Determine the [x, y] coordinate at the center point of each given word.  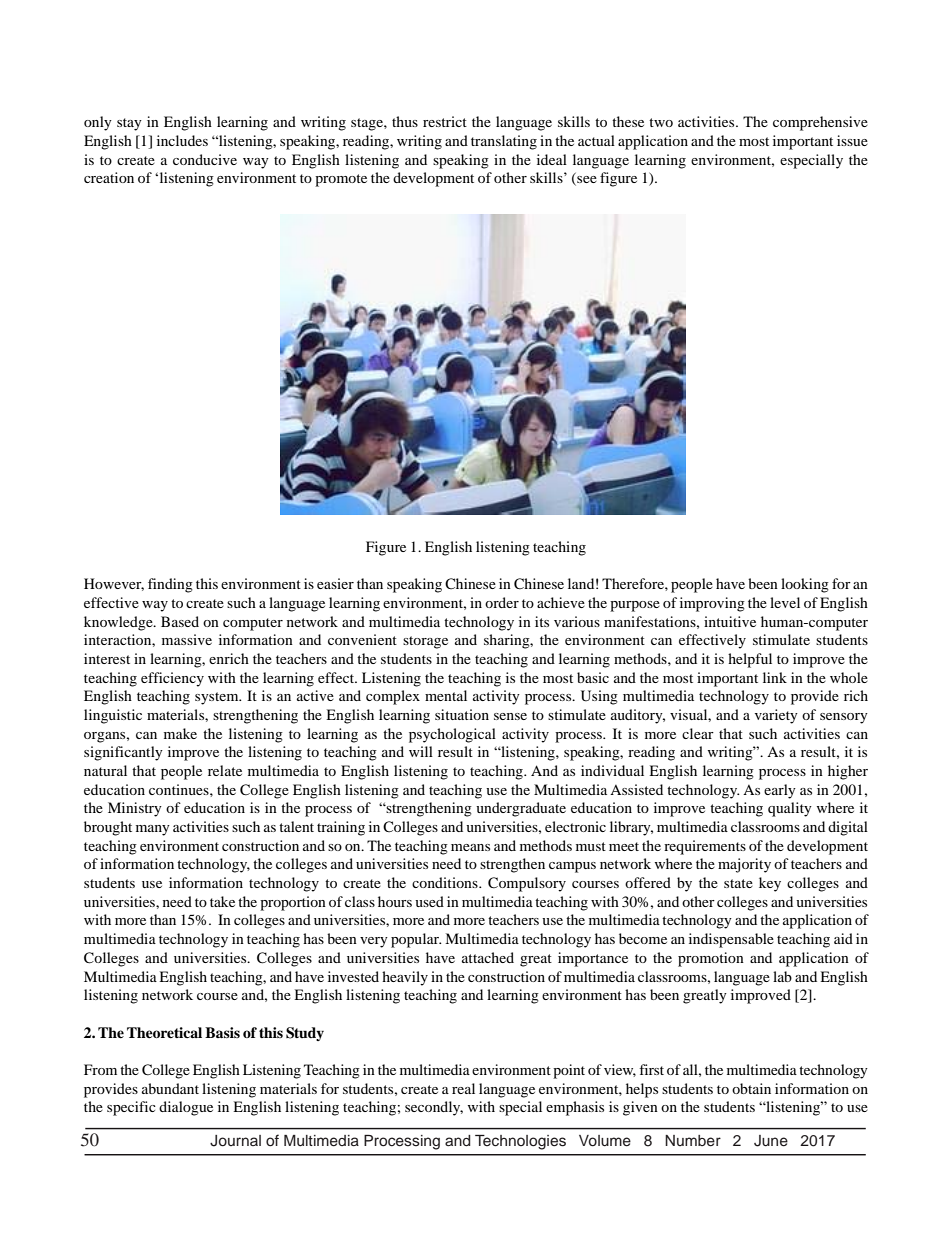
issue [852, 140]
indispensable [731, 940]
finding [170, 585]
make [180, 733]
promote [341, 180]
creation [109, 177]
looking [805, 585]
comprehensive [820, 123]
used [429, 901]
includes [182, 140]
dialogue [186, 1108]
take [222, 901]
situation [462, 714]
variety [776, 716]
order [502, 602]
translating [504, 142]
